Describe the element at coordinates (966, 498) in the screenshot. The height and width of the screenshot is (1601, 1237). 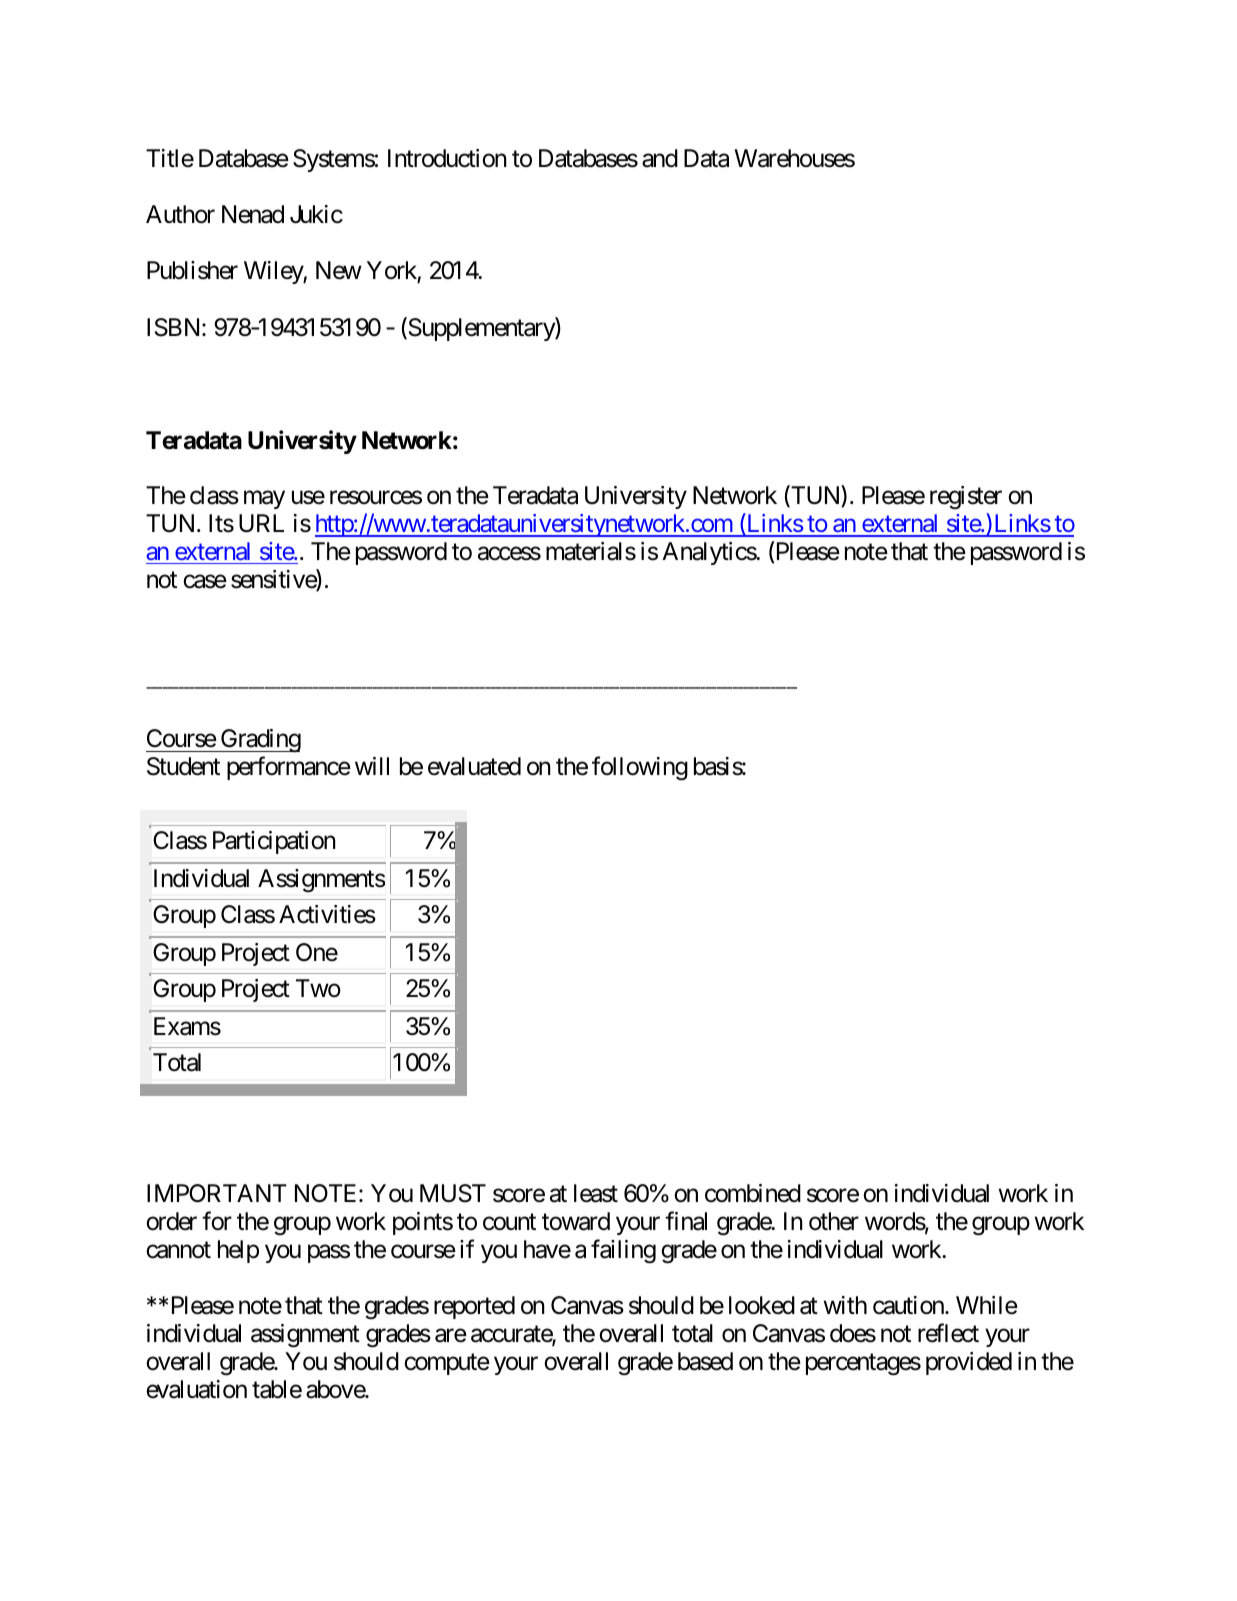
I see `register` at that location.
